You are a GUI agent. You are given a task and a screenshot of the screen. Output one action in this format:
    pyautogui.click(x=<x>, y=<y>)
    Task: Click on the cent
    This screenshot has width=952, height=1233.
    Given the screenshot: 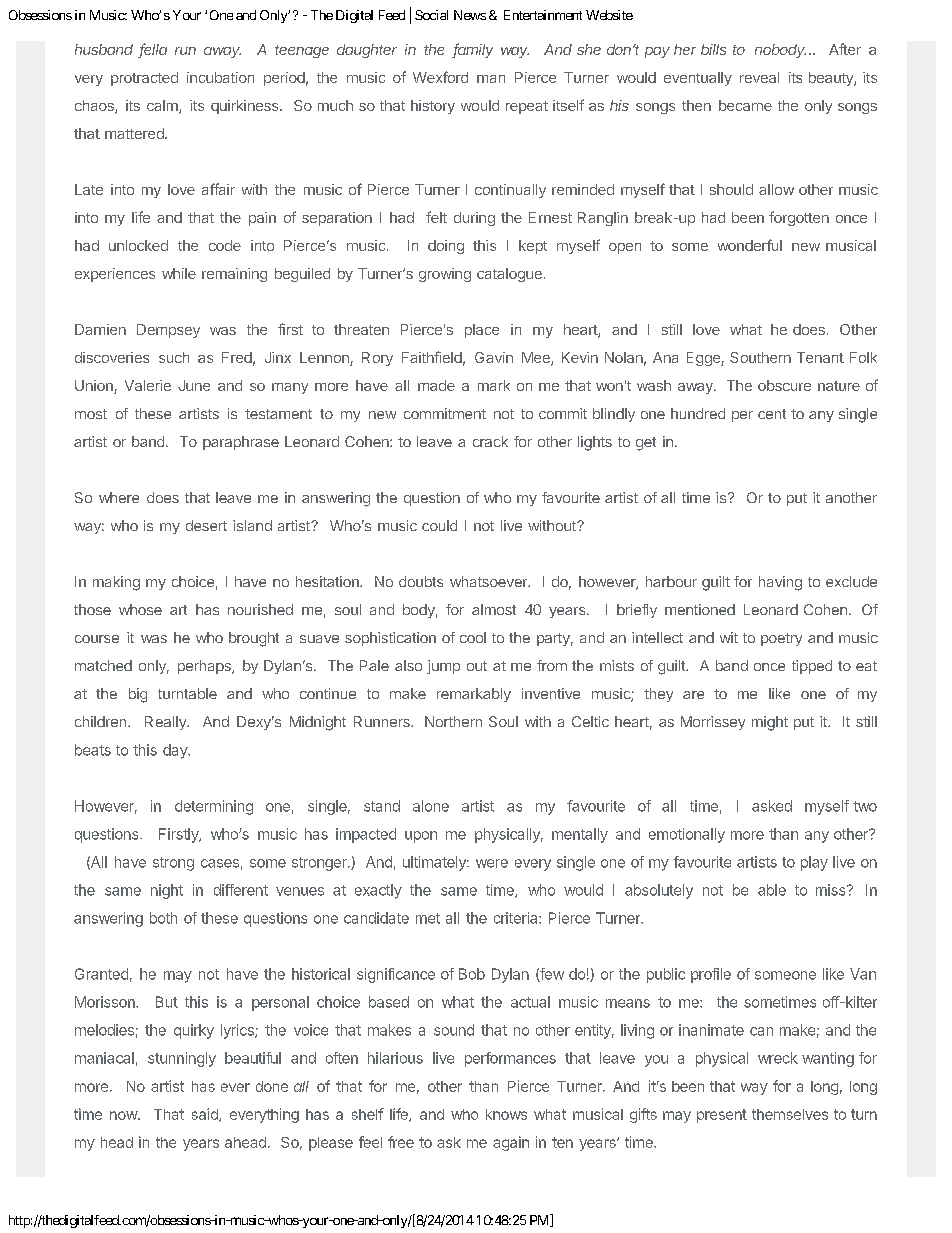 What is the action you would take?
    pyautogui.click(x=772, y=414)
